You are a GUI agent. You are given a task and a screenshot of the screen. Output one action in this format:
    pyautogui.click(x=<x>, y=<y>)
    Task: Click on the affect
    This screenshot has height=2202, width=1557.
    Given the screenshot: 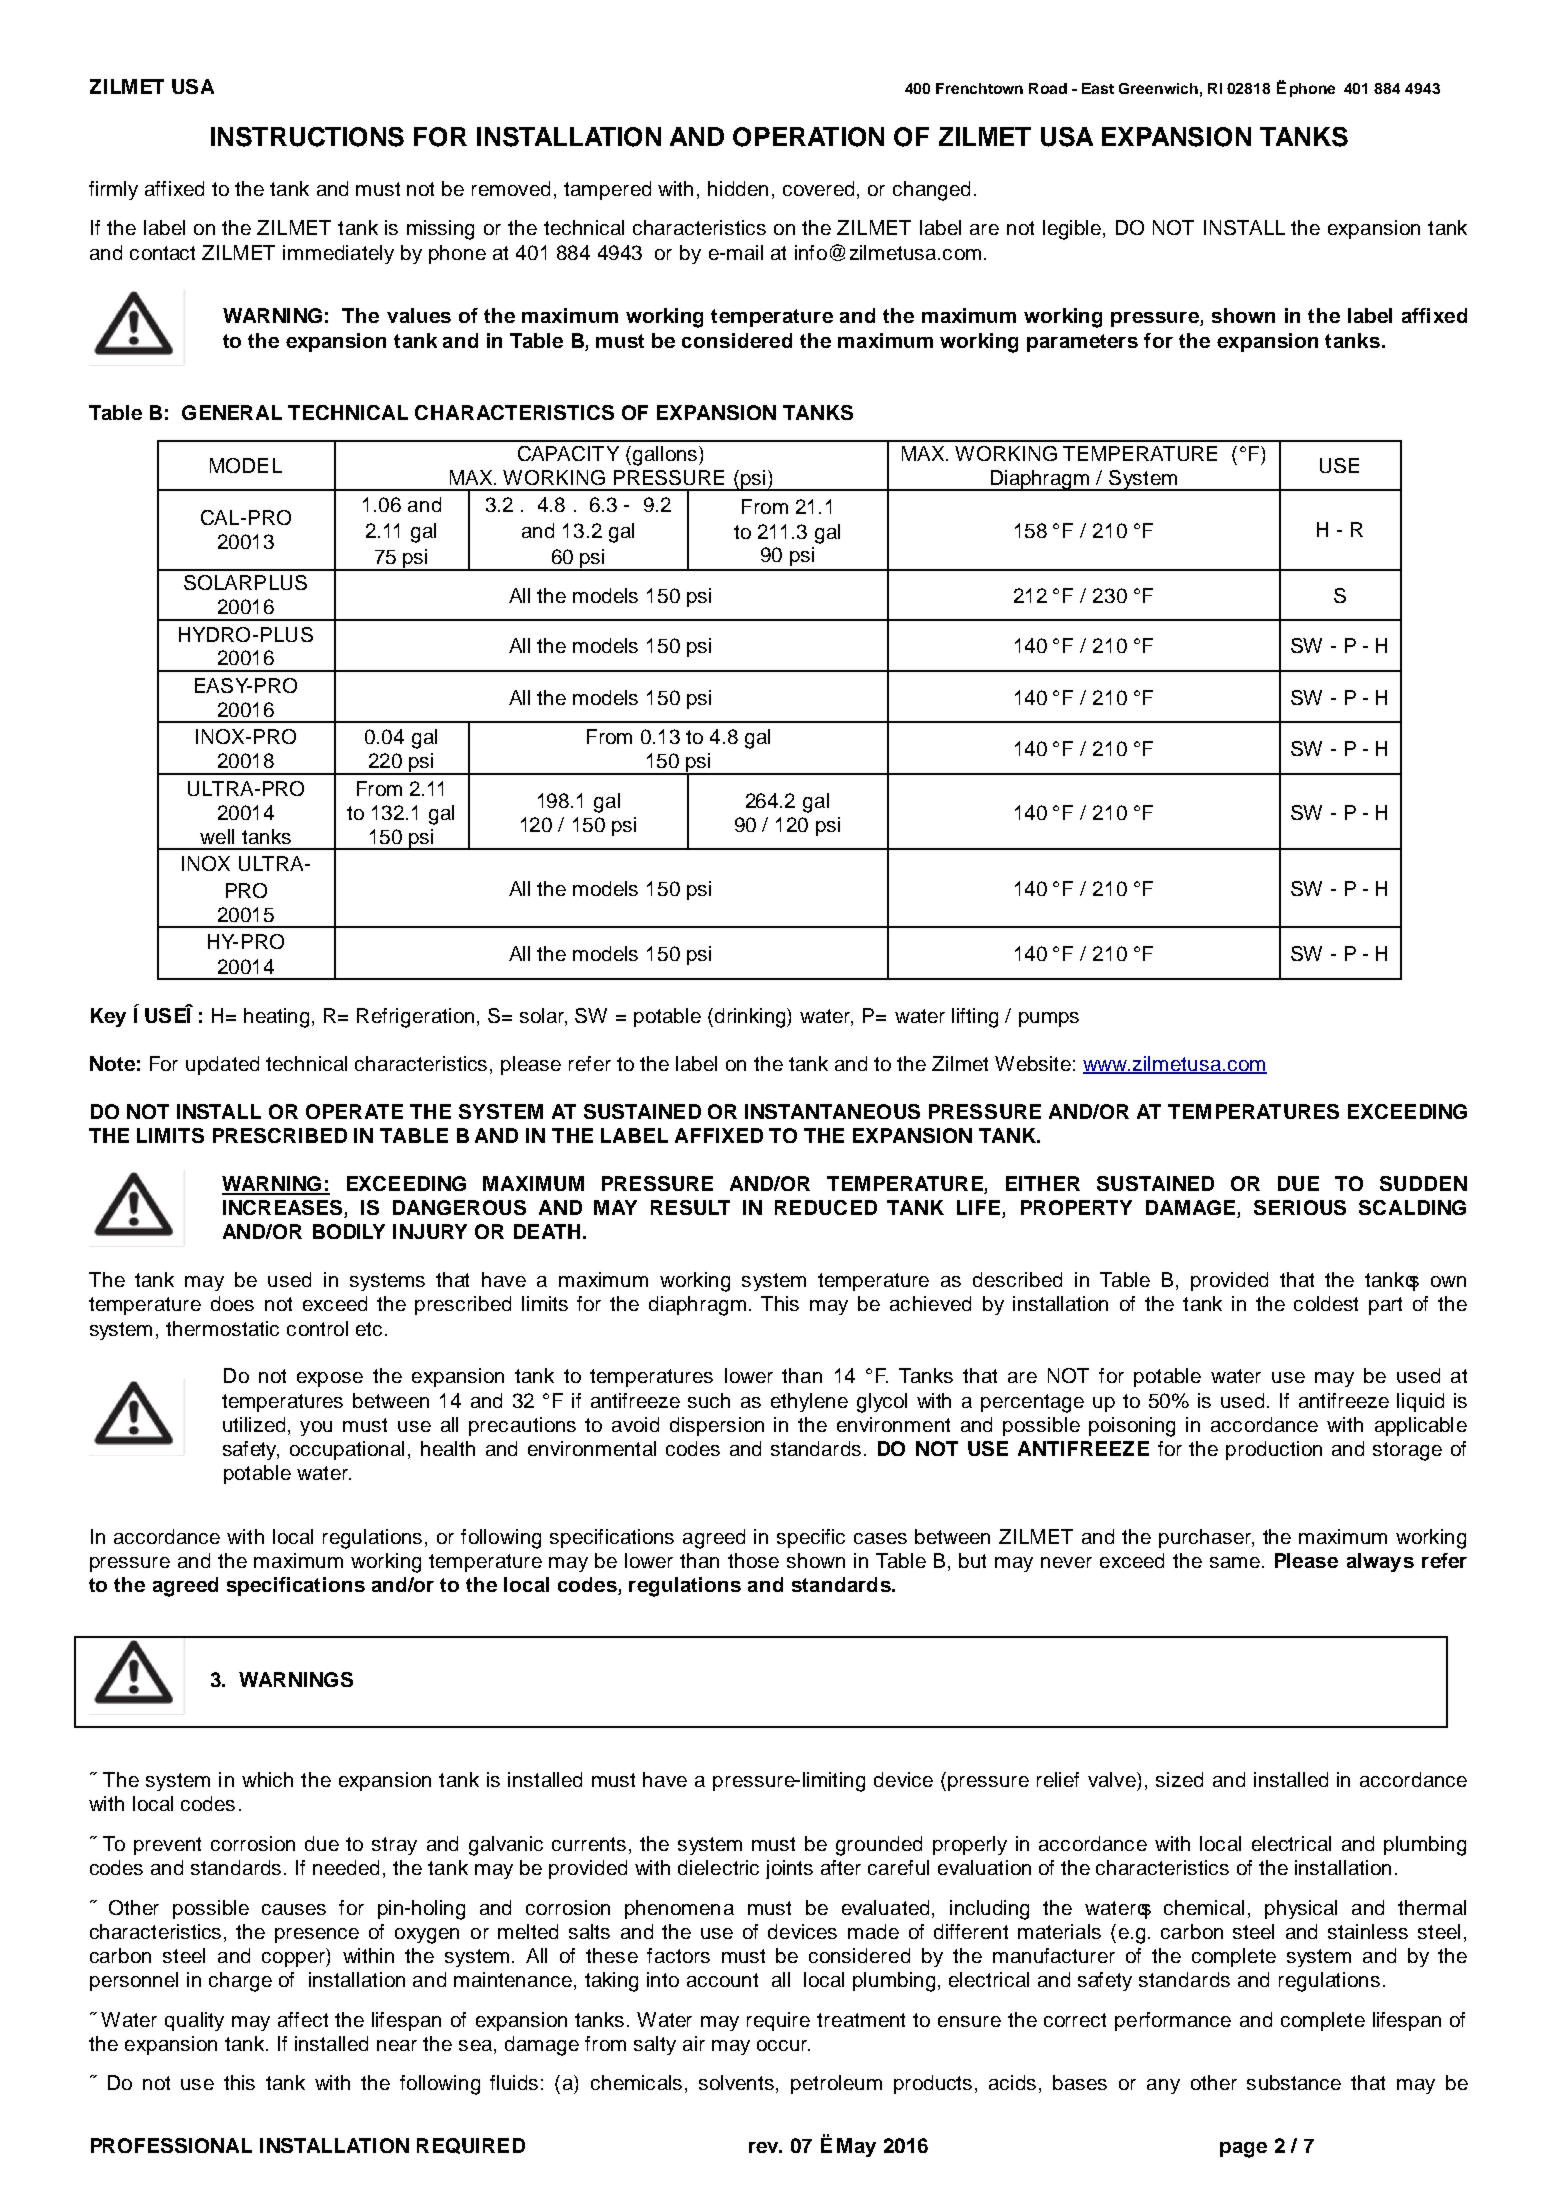 What is the action you would take?
    pyautogui.click(x=303, y=2019)
